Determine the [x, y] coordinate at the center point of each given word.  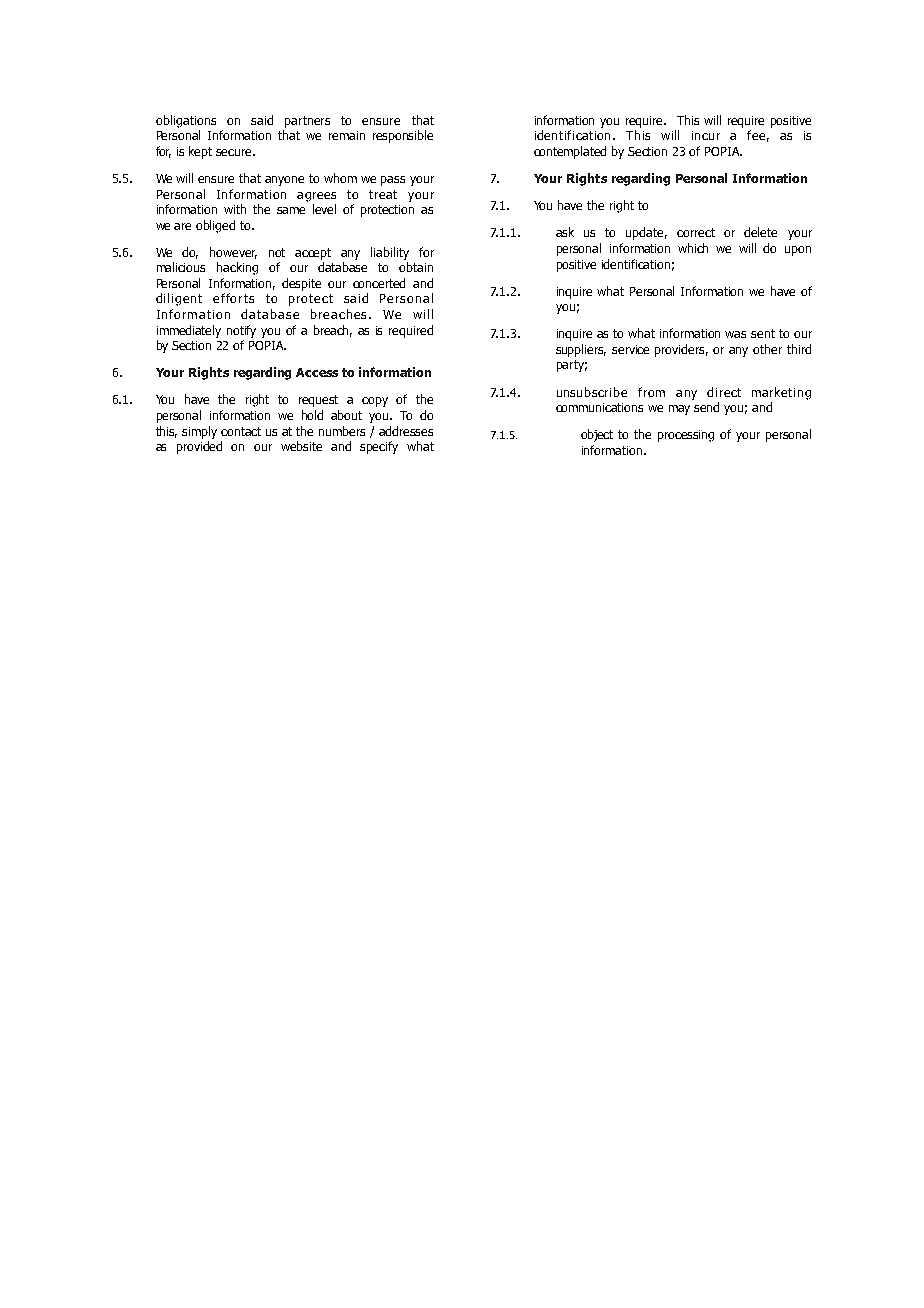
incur [706, 135]
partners [307, 122]
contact [241, 431]
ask [565, 232]
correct [696, 232]
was [735, 334]
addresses [406, 431]
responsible [403, 136]
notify [241, 331]
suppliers [581, 350]
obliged [215, 226]
